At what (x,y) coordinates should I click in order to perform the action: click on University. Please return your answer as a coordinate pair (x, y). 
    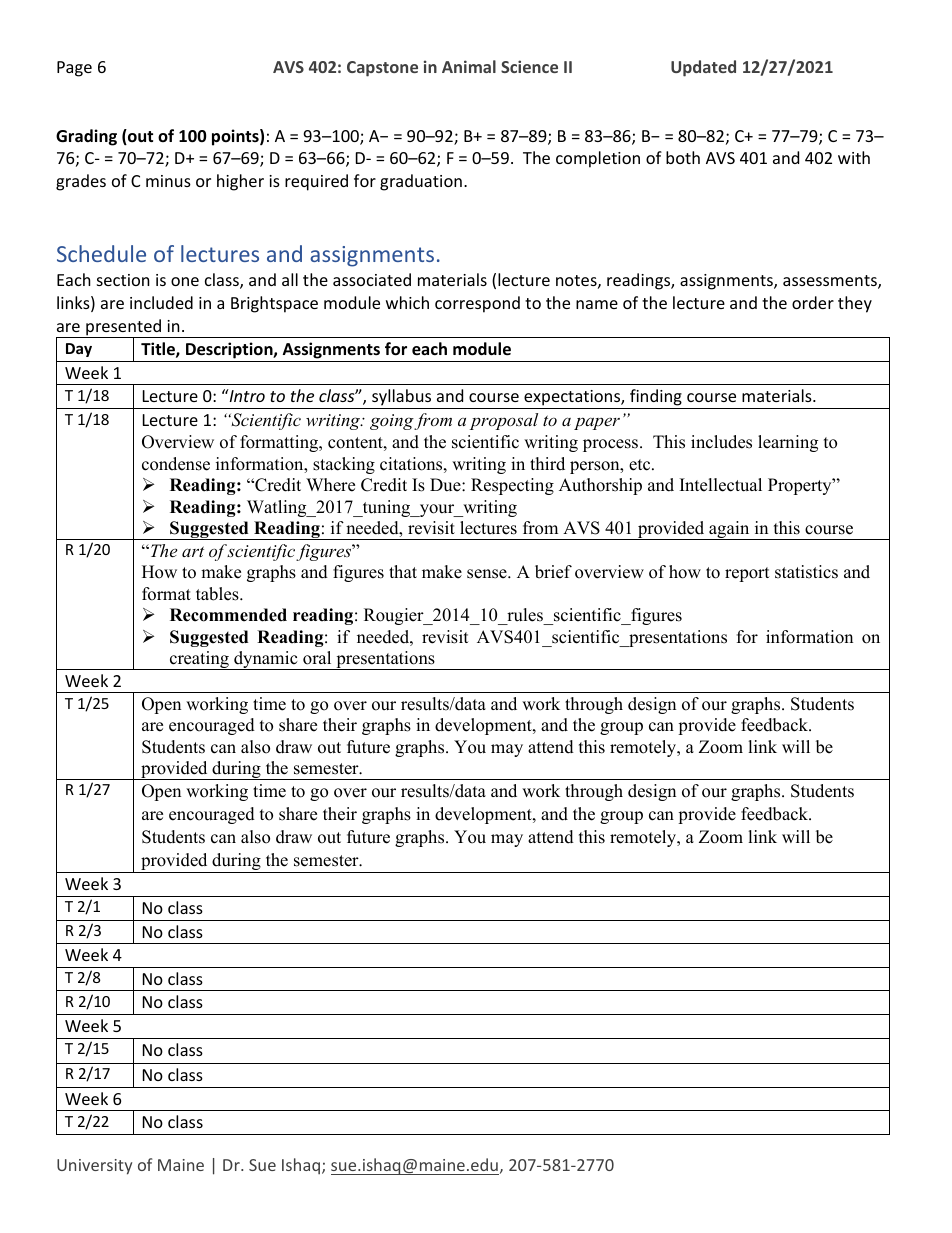
    Looking at the image, I should click on (94, 1167).
